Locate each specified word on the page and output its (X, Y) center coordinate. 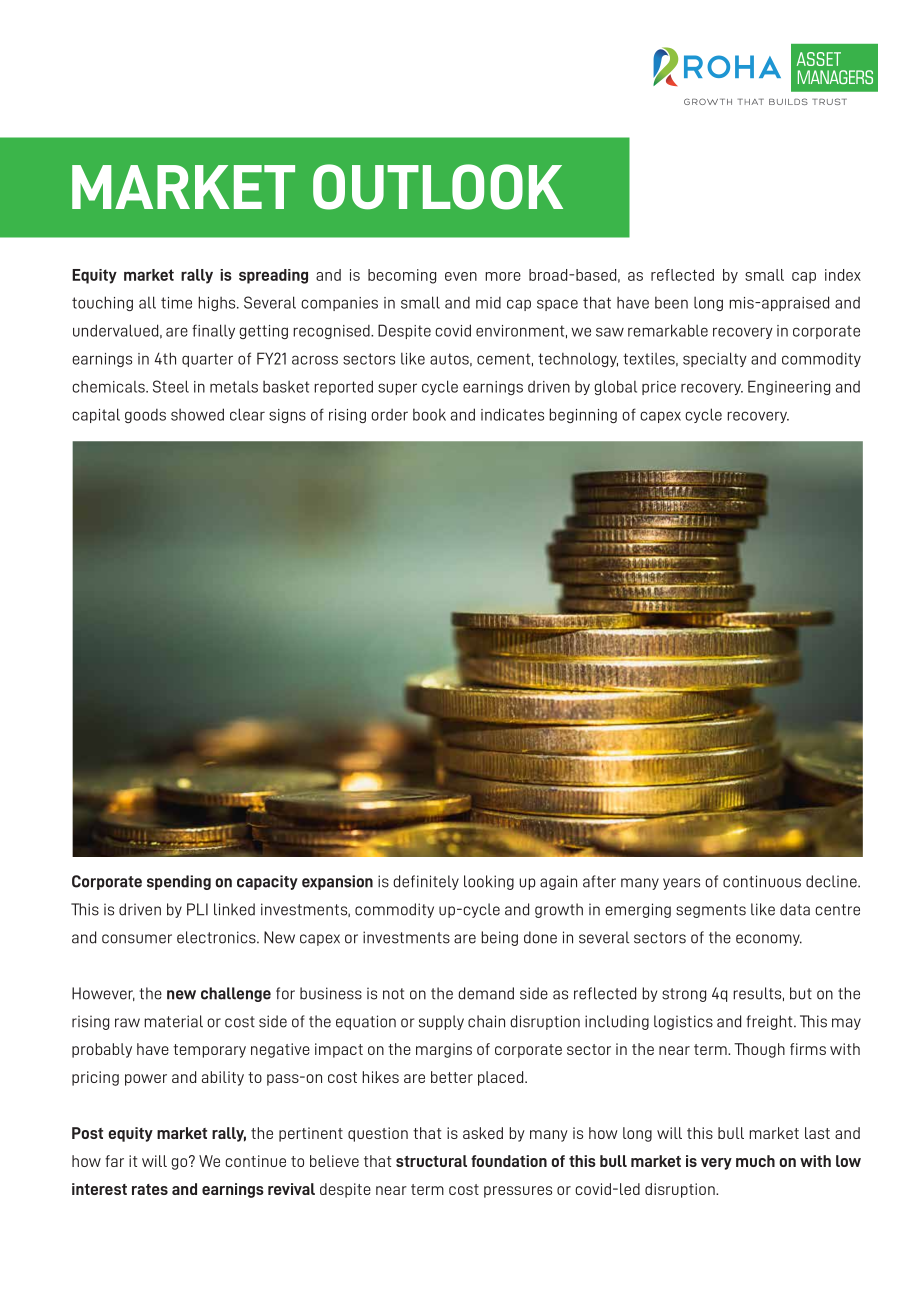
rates (150, 1189)
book (429, 415)
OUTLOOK (438, 187)
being (499, 938)
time (176, 303)
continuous (762, 881)
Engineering (789, 387)
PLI (197, 909)
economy (769, 940)
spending (179, 882)
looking (489, 882)
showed (197, 414)
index (843, 275)
